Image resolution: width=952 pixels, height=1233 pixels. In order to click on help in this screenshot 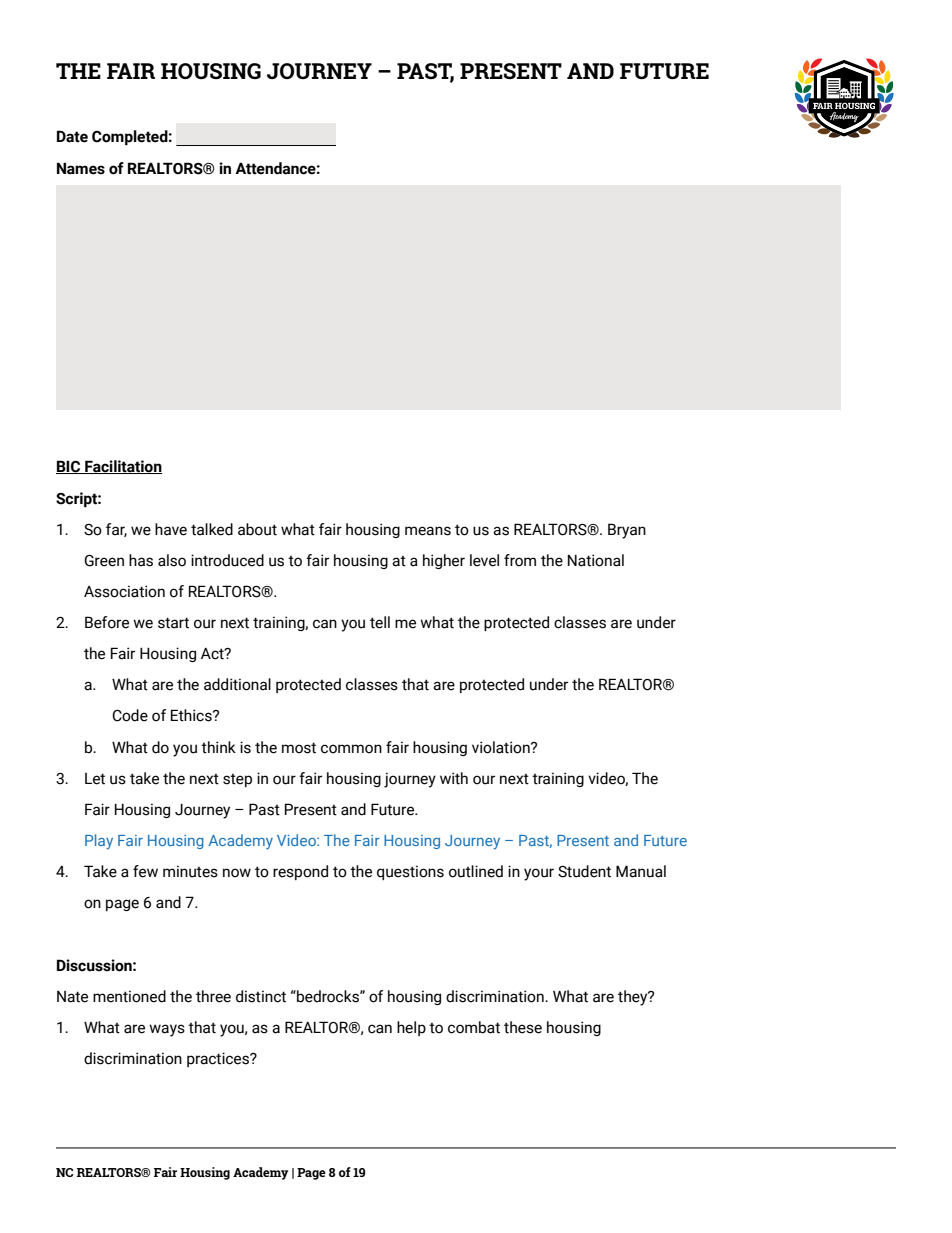, I will do `click(411, 1028)`.
